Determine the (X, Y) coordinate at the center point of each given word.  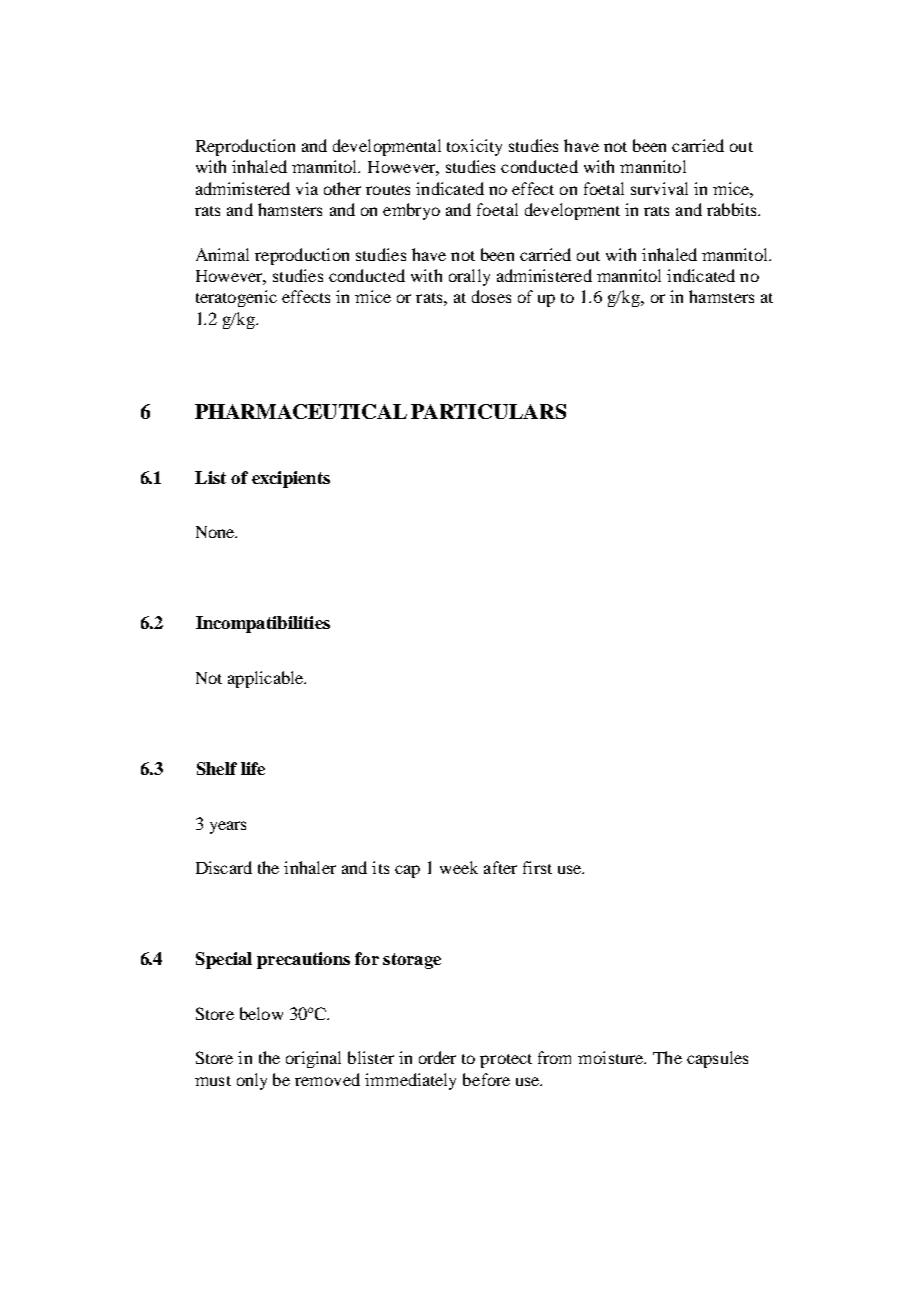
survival (659, 188)
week (459, 867)
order (437, 1057)
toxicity (474, 147)
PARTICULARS (488, 411)
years (228, 827)
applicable (267, 679)
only (252, 1081)
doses (491, 296)
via (307, 188)
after (500, 867)
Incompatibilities (263, 624)
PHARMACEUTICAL (301, 411)
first (537, 867)
